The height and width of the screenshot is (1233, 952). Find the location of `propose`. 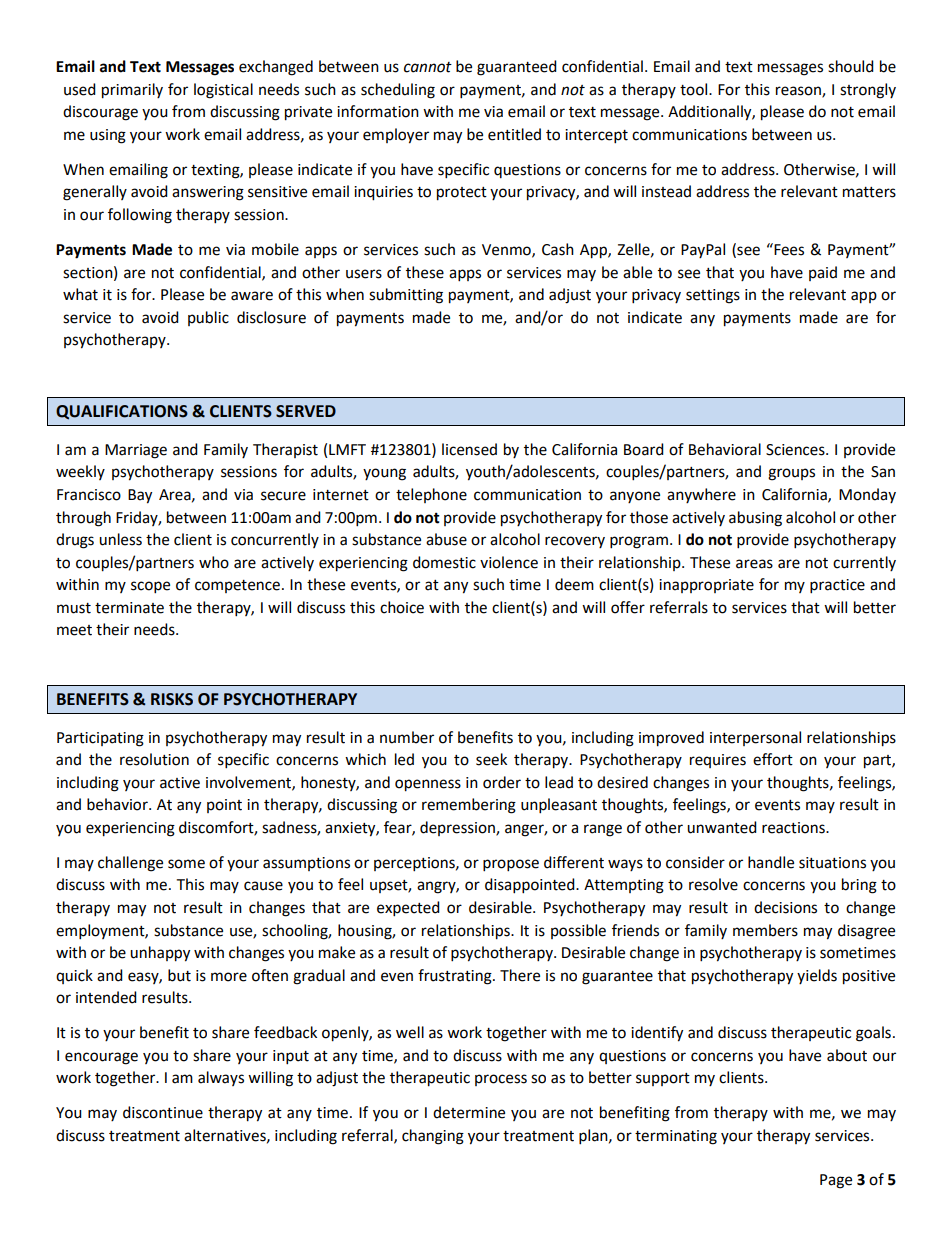

propose is located at coordinates (511, 865).
